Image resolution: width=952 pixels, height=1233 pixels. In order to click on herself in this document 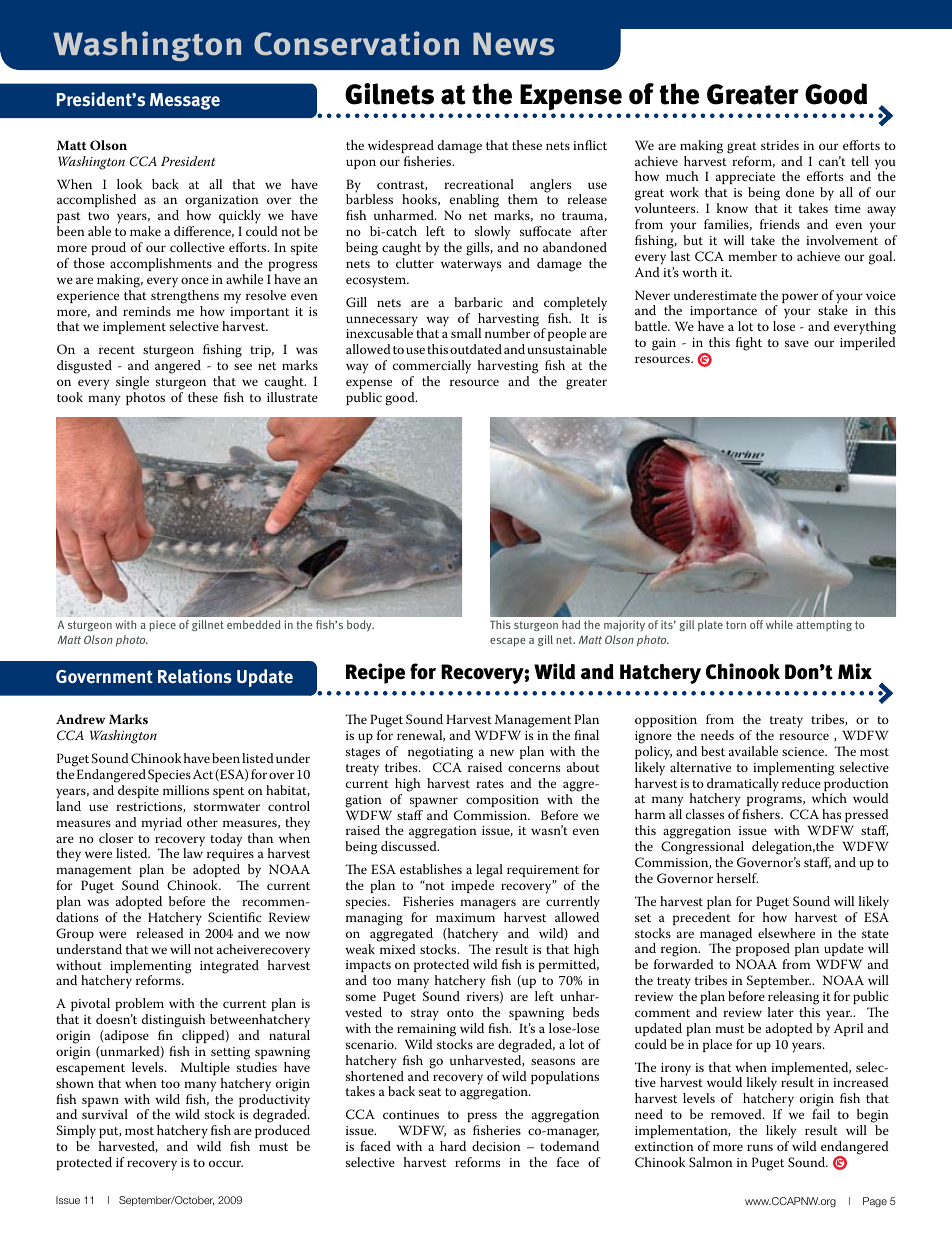, I will do `click(737, 878)`.
